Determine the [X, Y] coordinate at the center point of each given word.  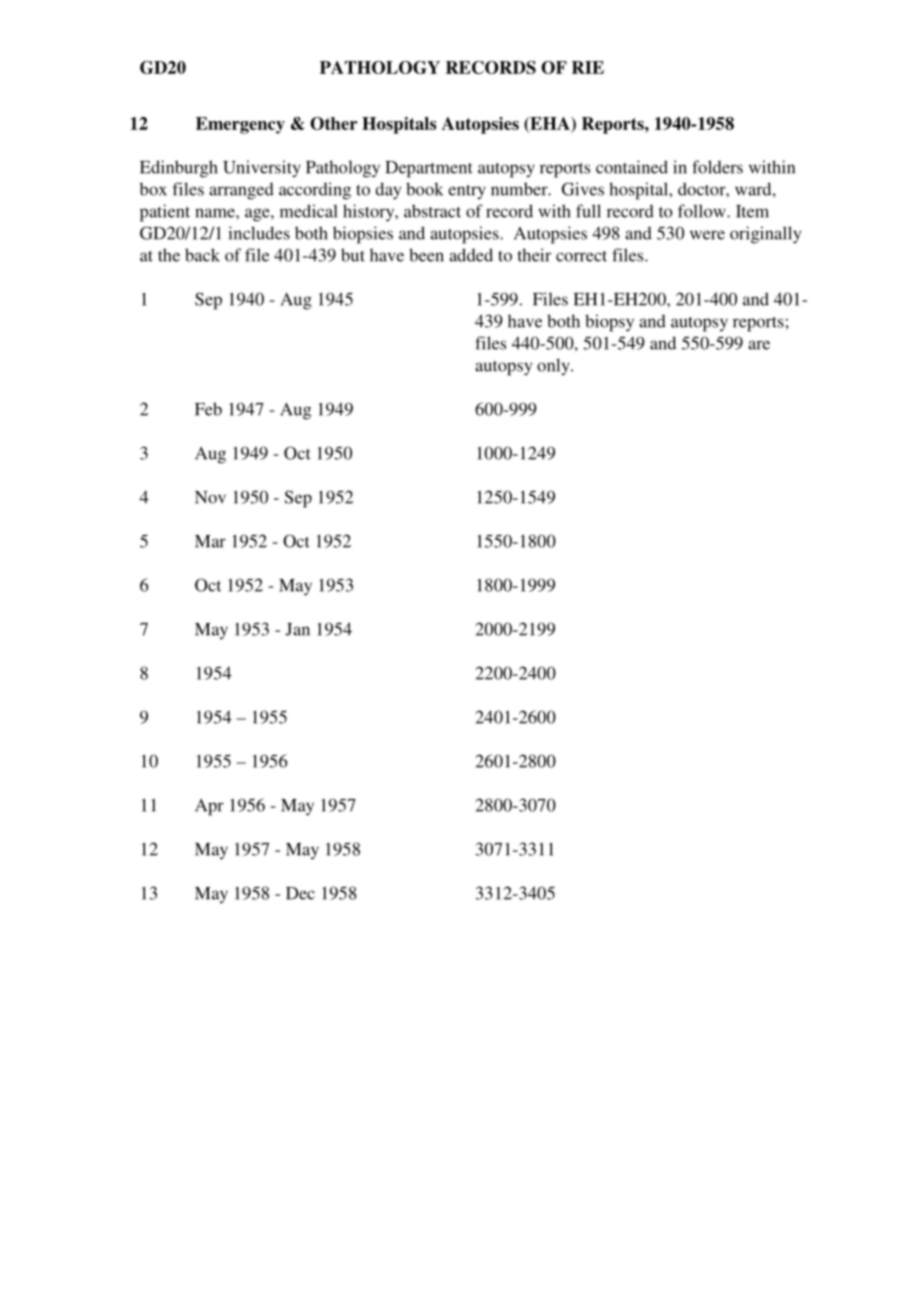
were [707, 235]
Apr [209, 807]
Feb [208, 409]
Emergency [240, 125]
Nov [210, 497]
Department [429, 169]
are [759, 345]
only [554, 366]
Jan [297, 629]
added [471, 255]
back [202, 255]
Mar [210, 541]
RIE [588, 67]
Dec [300, 893]
